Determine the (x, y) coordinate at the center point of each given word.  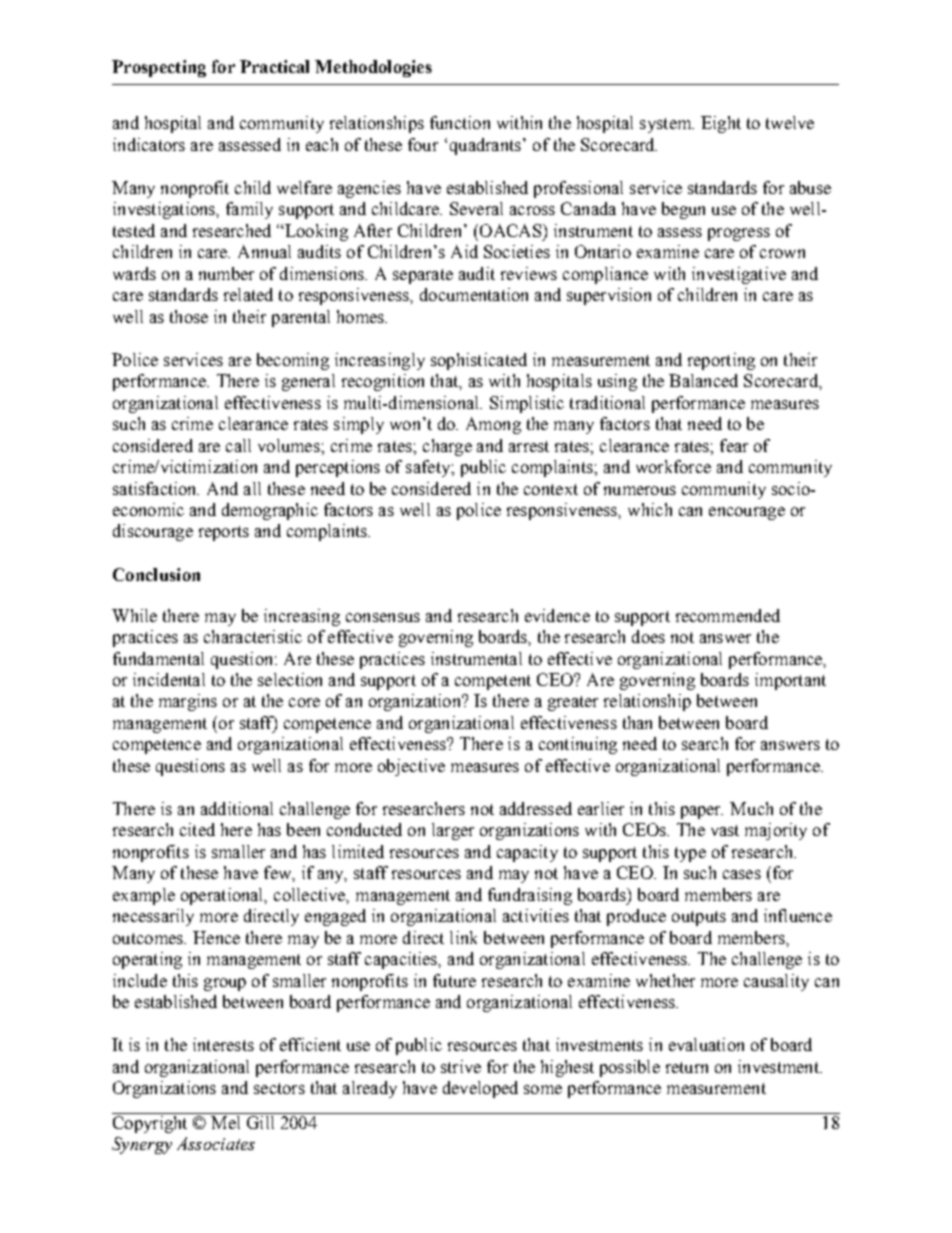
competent (493, 682)
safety (429, 468)
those (189, 316)
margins (188, 702)
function (460, 122)
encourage (747, 513)
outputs (699, 918)
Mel (226, 1121)
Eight (721, 124)
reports (224, 533)
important (790, 681)
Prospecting (159, 68)
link (463, 937)
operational (223, 896)
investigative (739, 275)
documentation (474, 294)
